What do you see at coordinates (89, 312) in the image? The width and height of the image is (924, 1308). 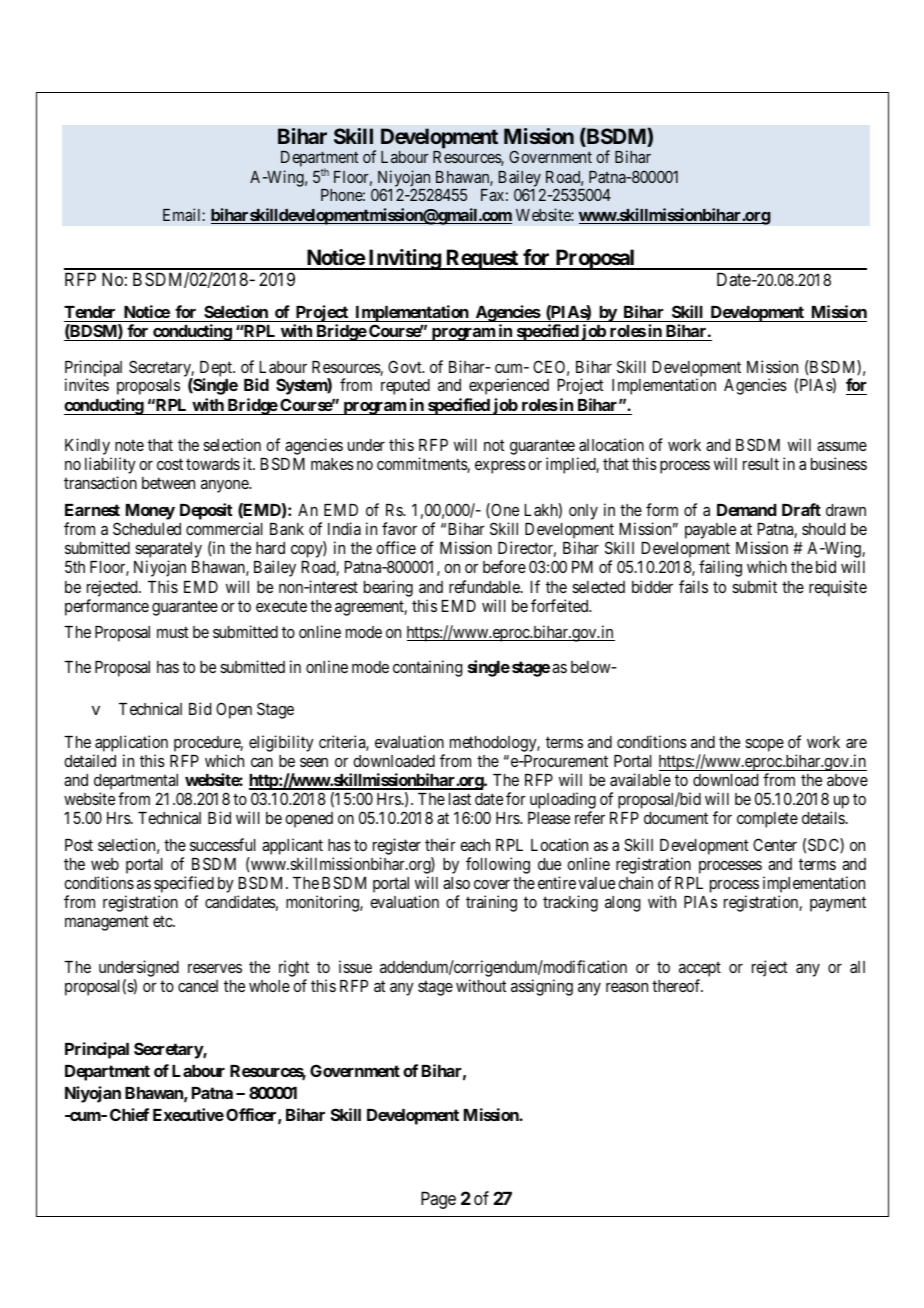 I see `Tender` at bounding box center [89, 312].
